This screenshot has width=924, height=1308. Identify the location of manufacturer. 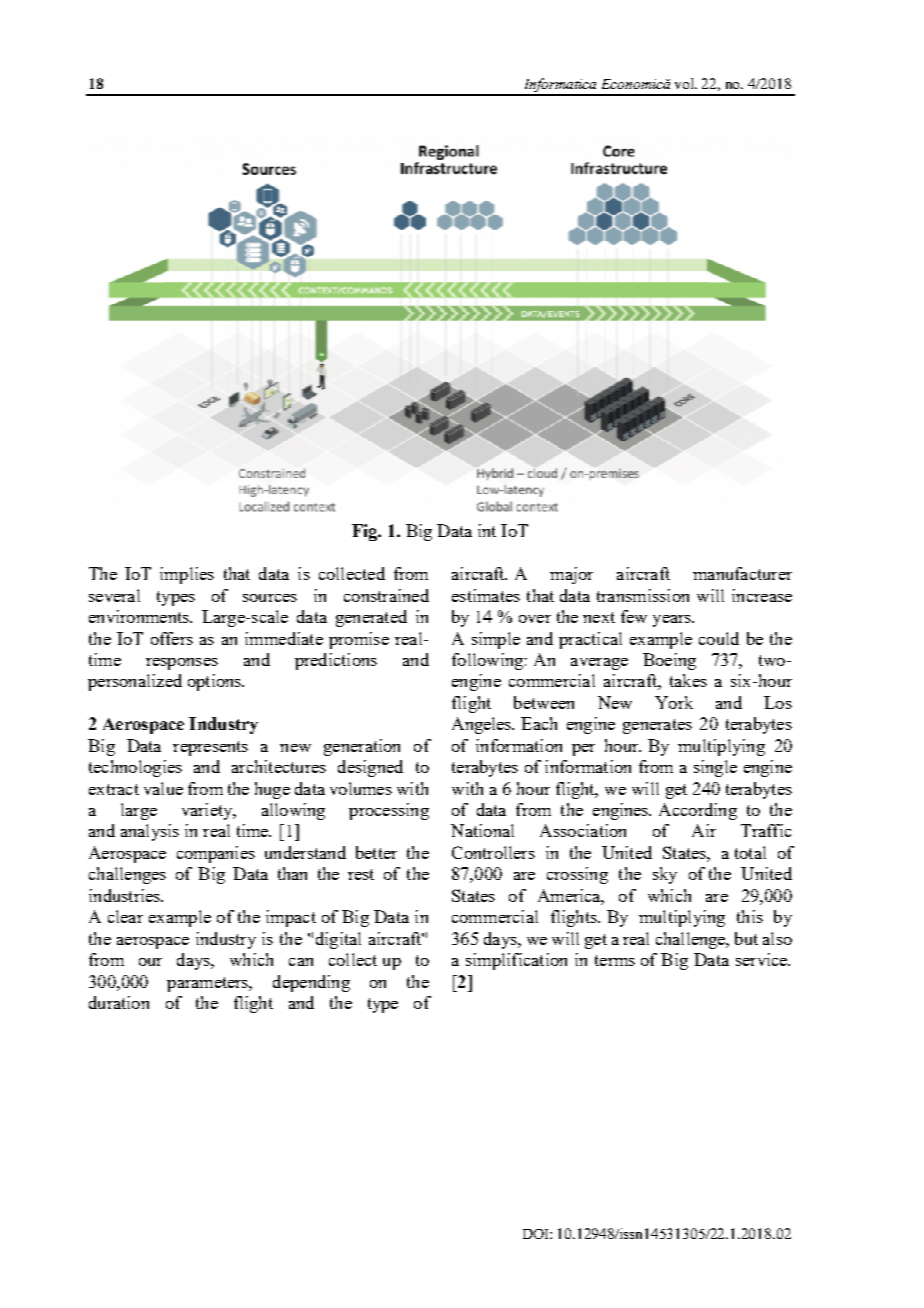
(742, 573).
